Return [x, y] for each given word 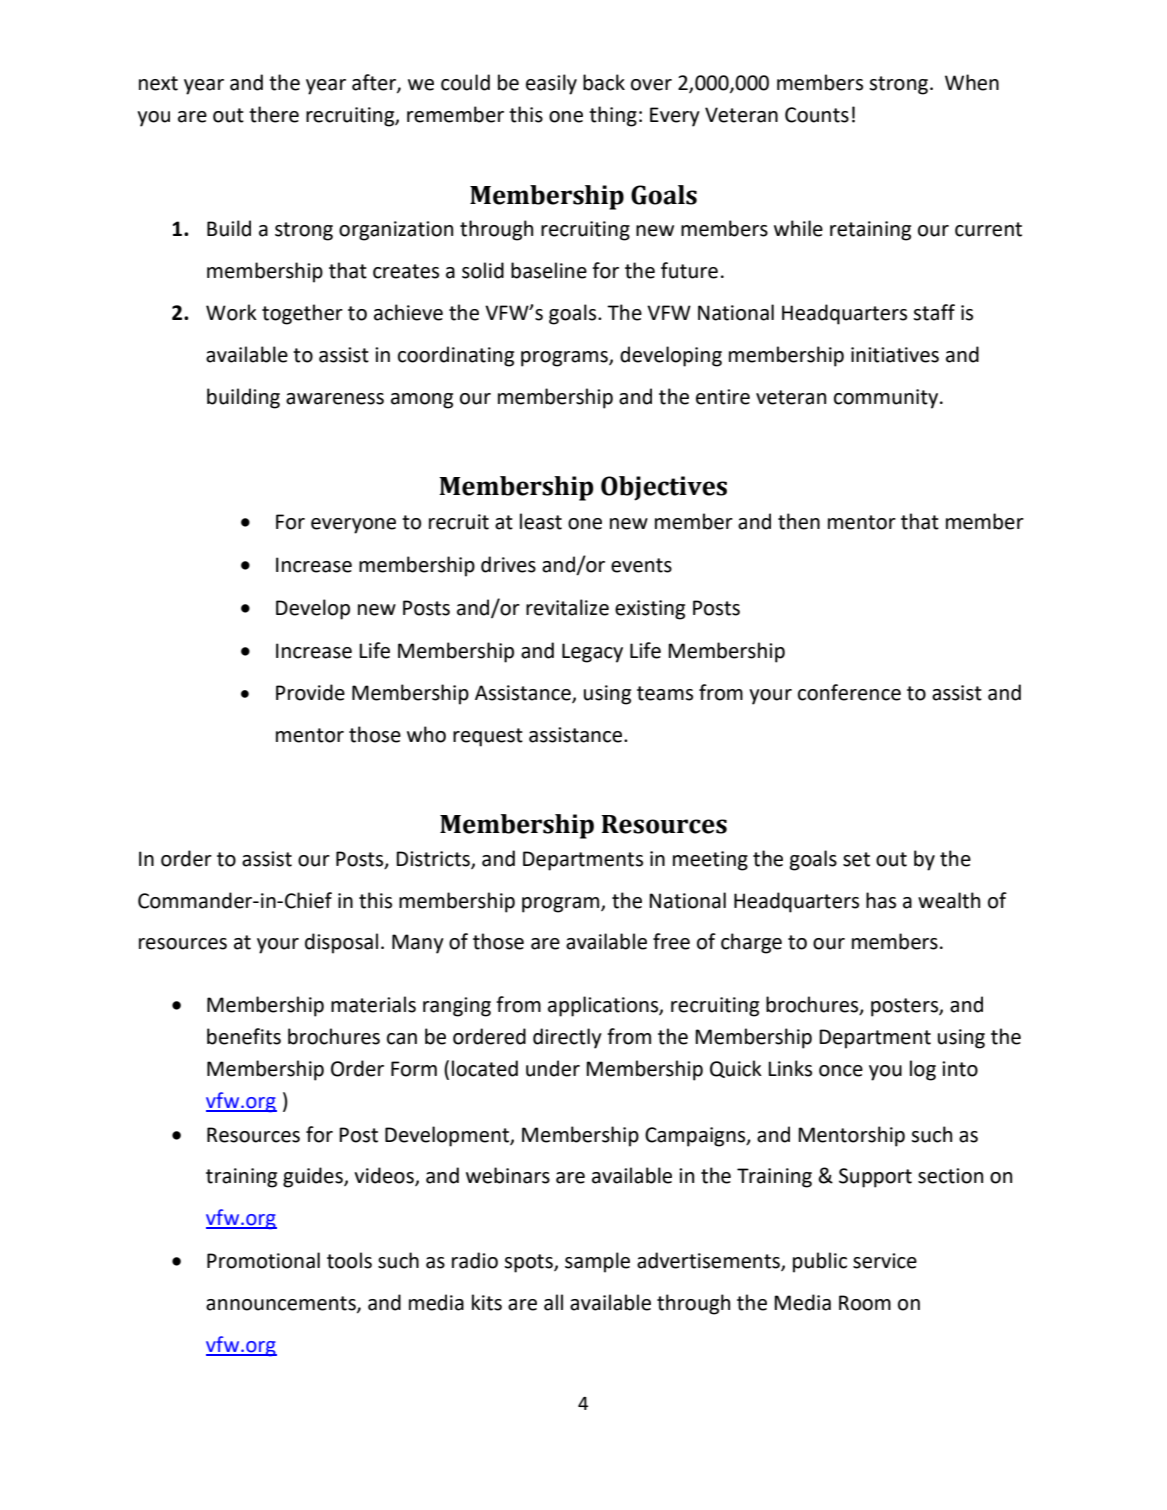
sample [597, 1262]
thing [613, 116]
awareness [335, 399]
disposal [341, 943]
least [541, 521]
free [671, 941]
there [274, 114]
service [885, 1261]
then [799, 521]
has [881, 900]
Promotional [263, 1260]
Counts [817, 115]
